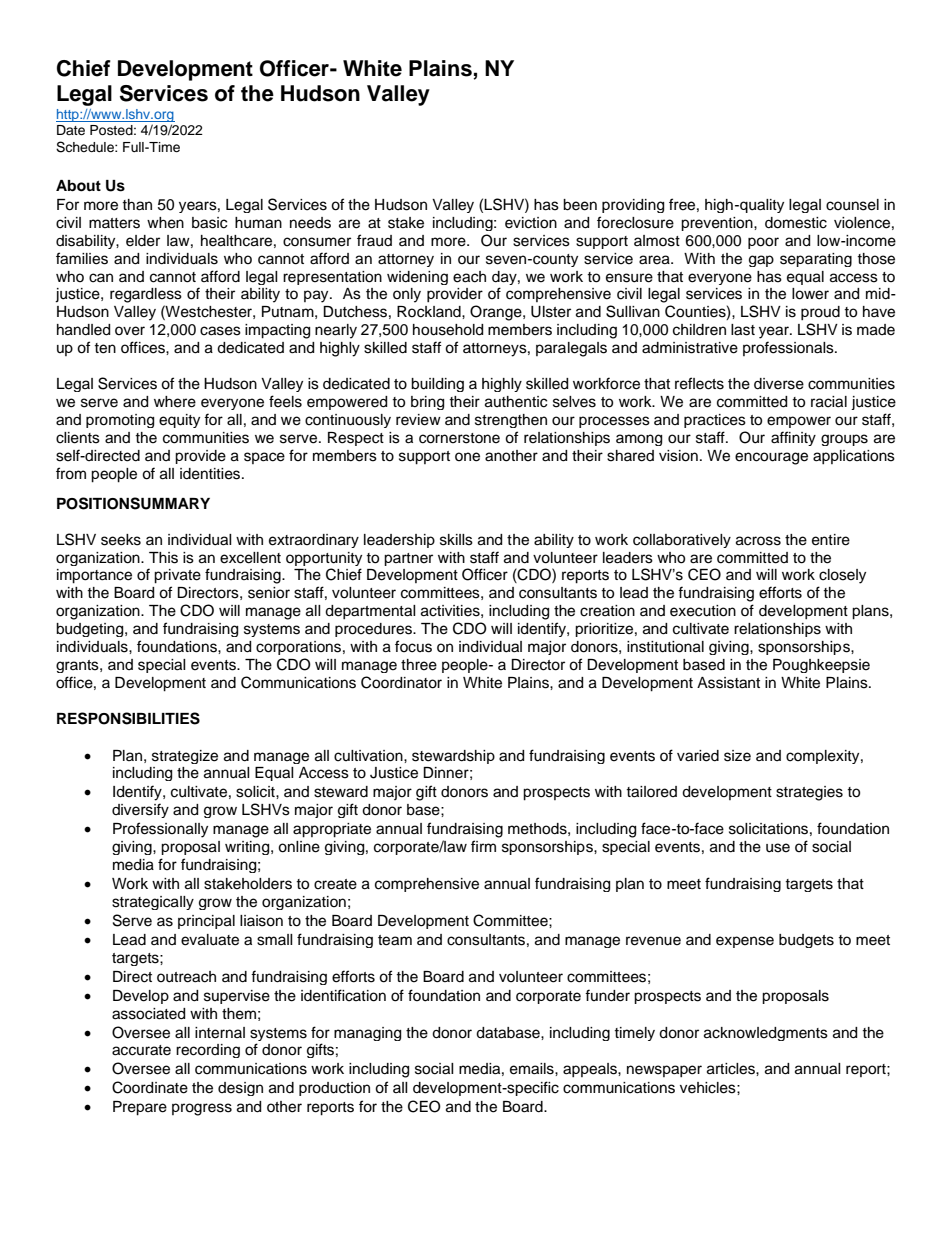  I want to click on execution, so click(703, 611).
